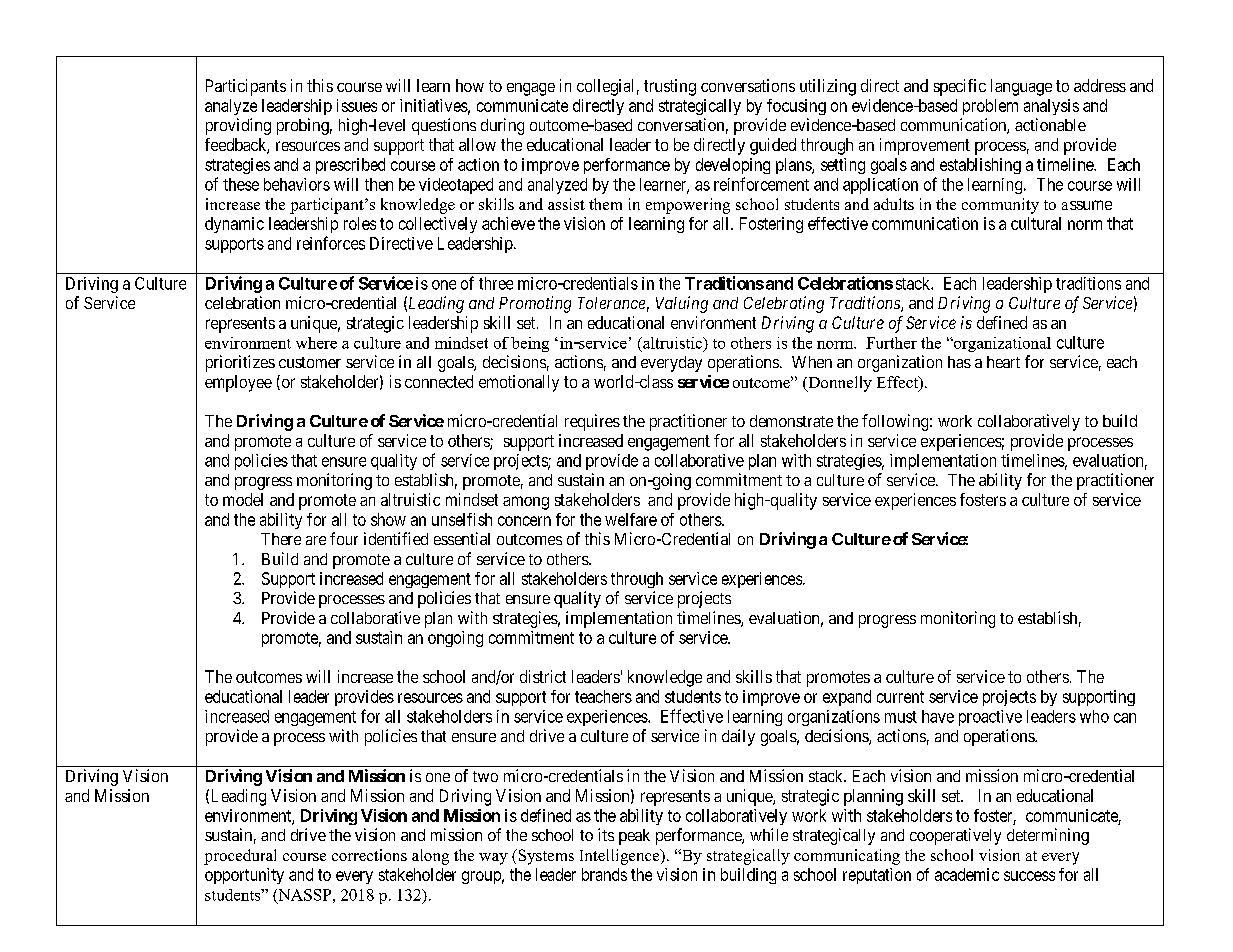 Image resolution: width=1233 pixels, height=952 pixels. I want to click on Valuing, so click(682, 304).
